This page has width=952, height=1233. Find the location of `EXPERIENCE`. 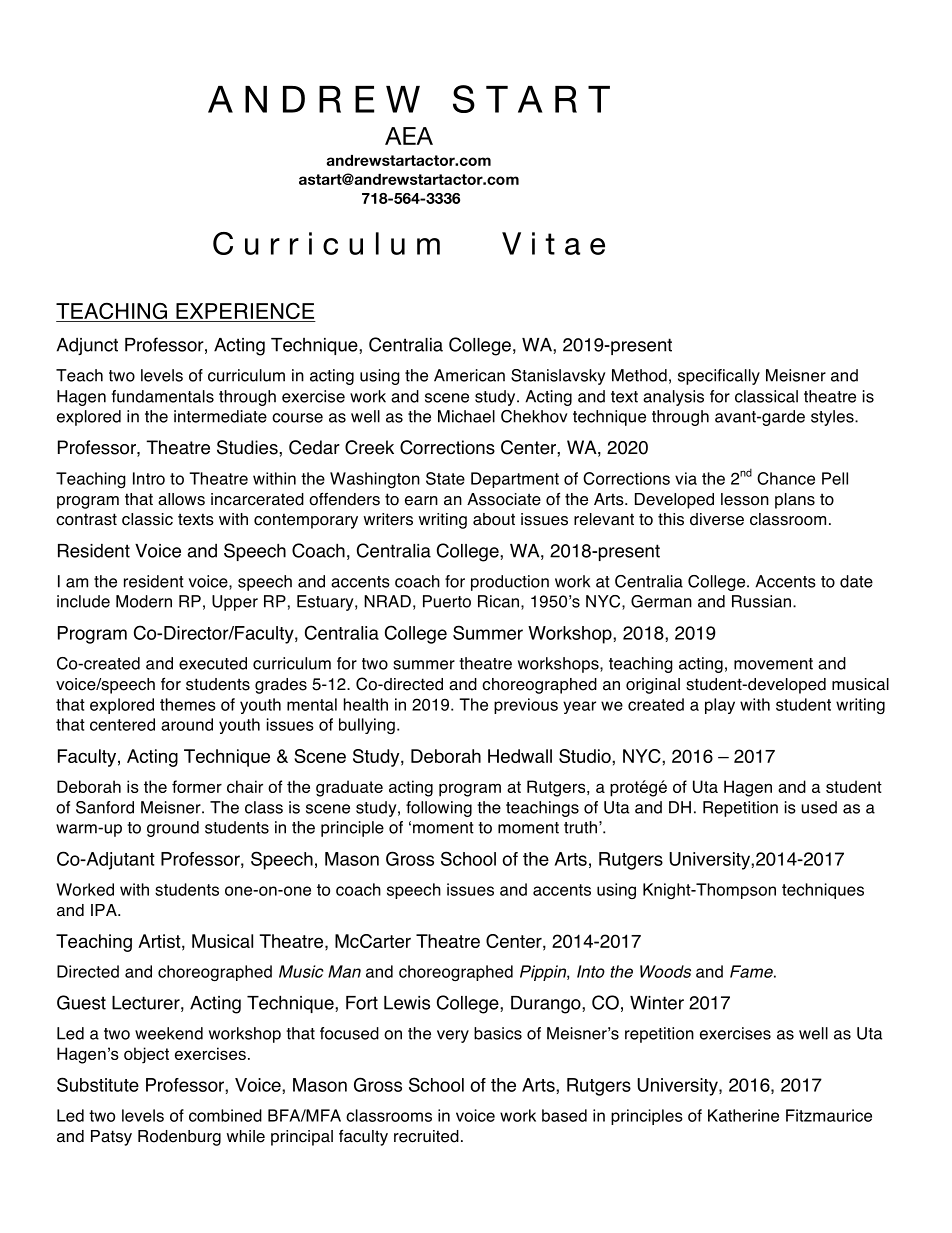

EXPERIENCE is located at coordinates (245, 312).
